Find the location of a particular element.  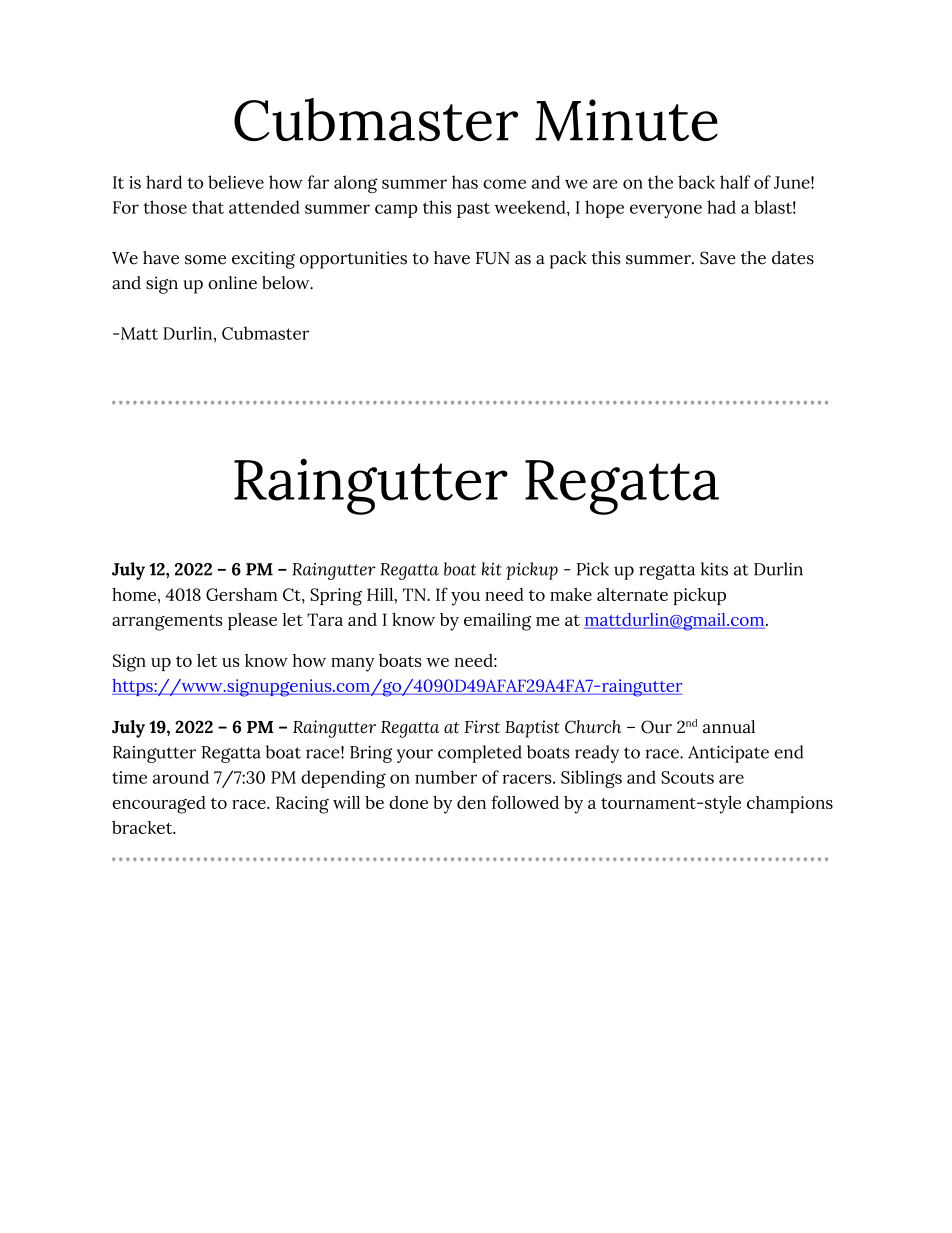

number is located at coordinates (446, 777).
